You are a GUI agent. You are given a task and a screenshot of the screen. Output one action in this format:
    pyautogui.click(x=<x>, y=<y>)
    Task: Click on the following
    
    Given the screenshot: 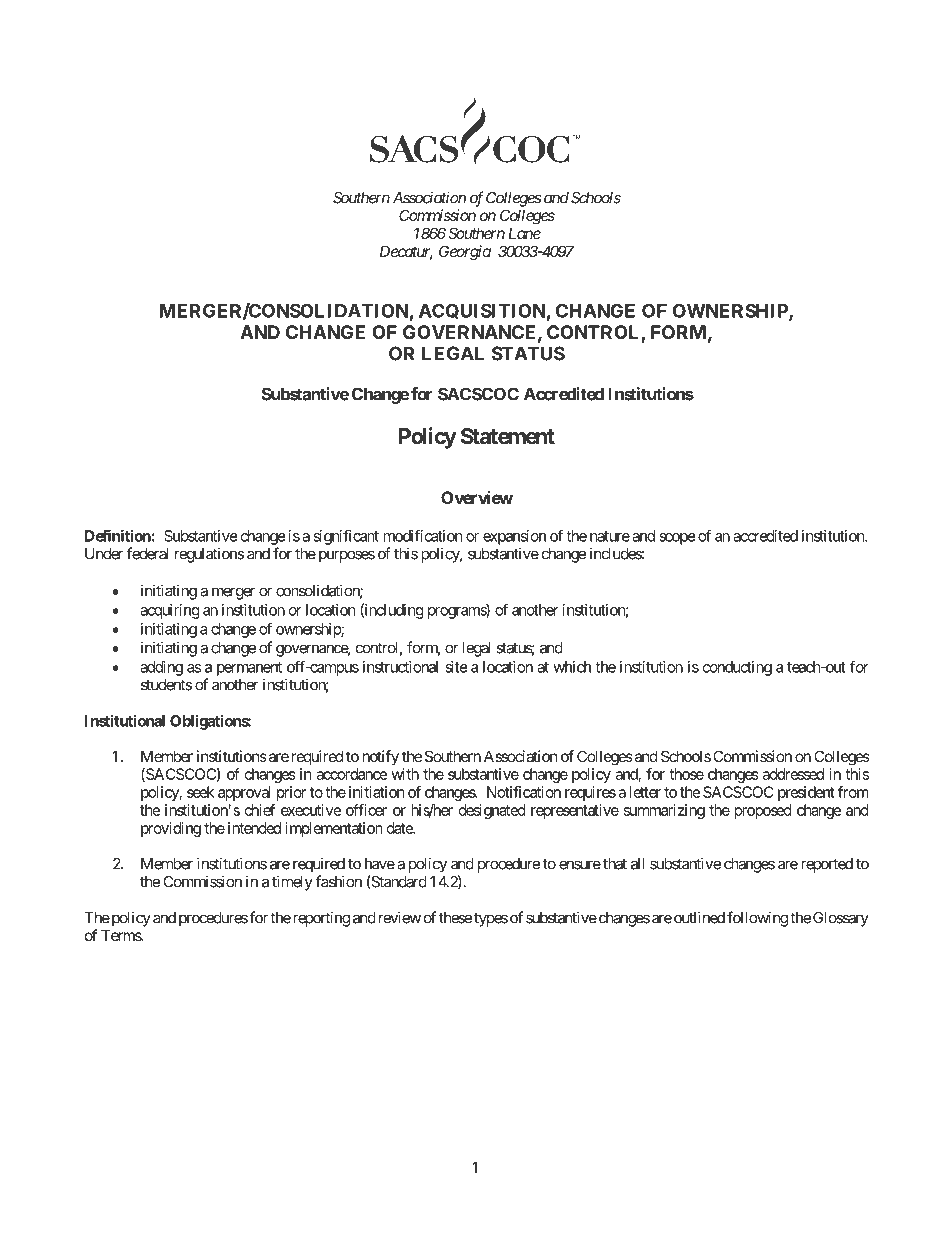 What is the action you would take?
    pyautogui.click(x=757, y=919)
